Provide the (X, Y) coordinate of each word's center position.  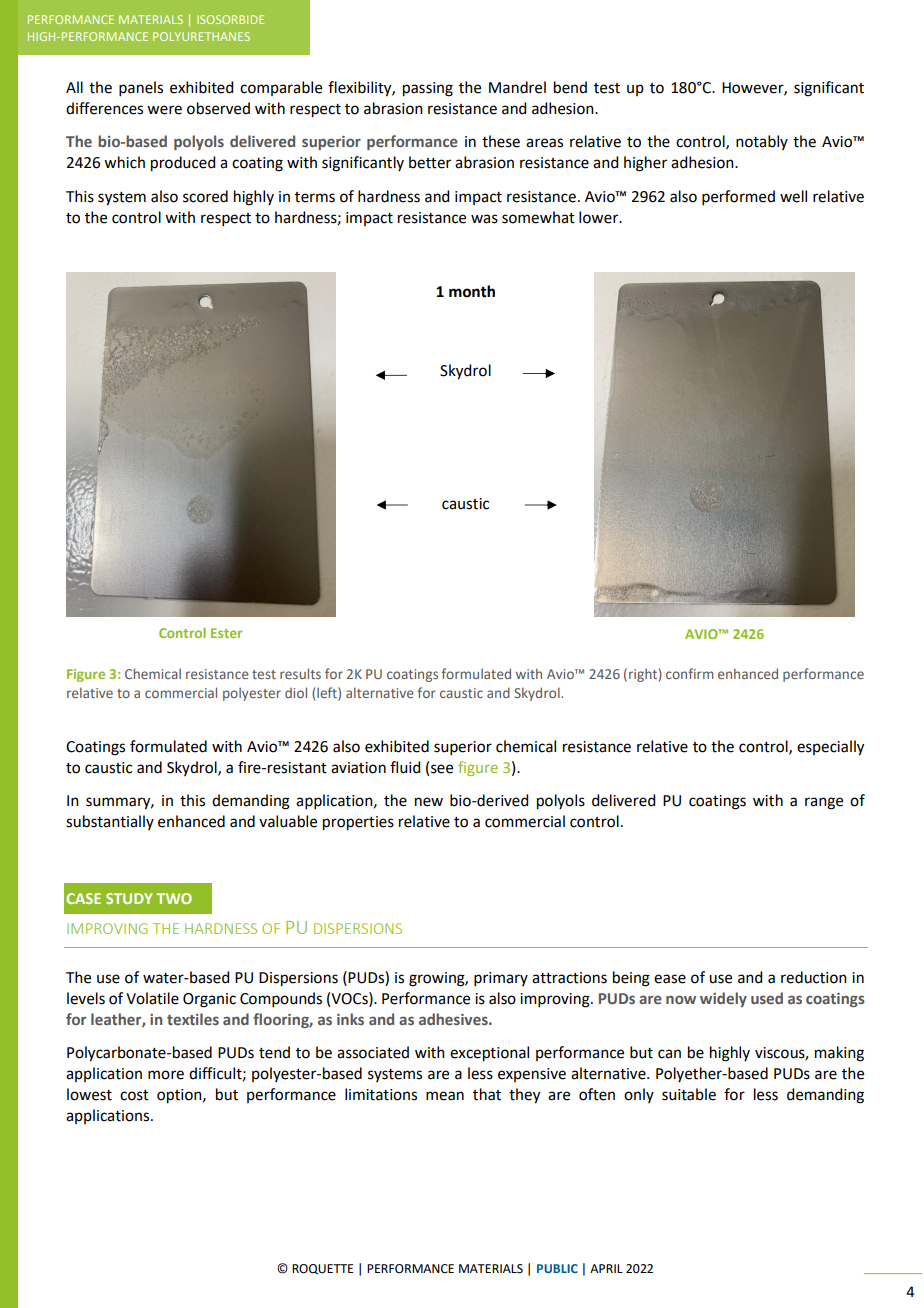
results (300, 673)
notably (762, 142)
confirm (690, 673)
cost (134, 1095)
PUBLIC (557, 1268)
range (824, 803)
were (164, 110)
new (429, 802)
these (501, 141)
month (472, 291)
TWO (174, 898)
